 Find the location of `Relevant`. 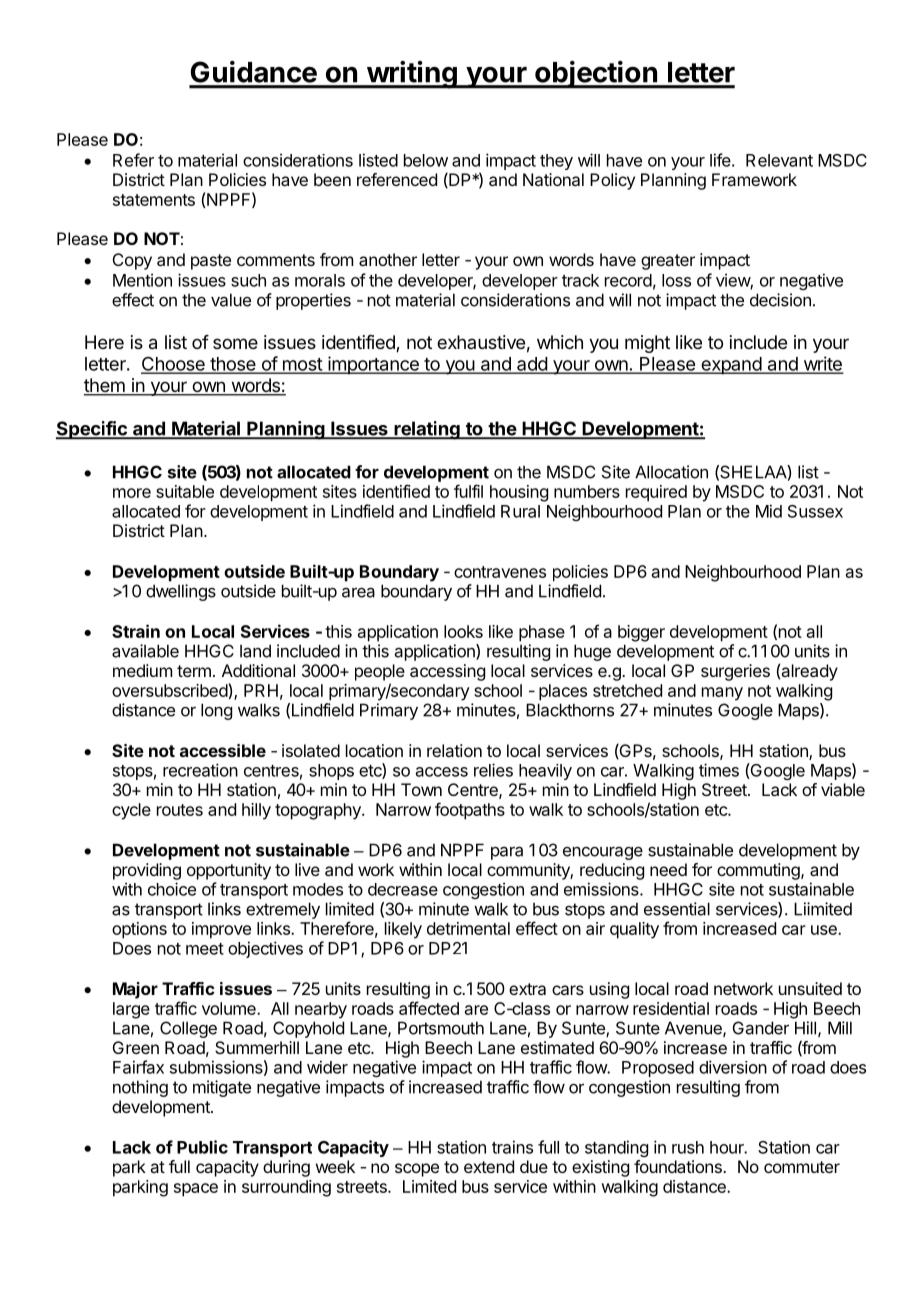

Relevant is located at coordinates (779, 160).
